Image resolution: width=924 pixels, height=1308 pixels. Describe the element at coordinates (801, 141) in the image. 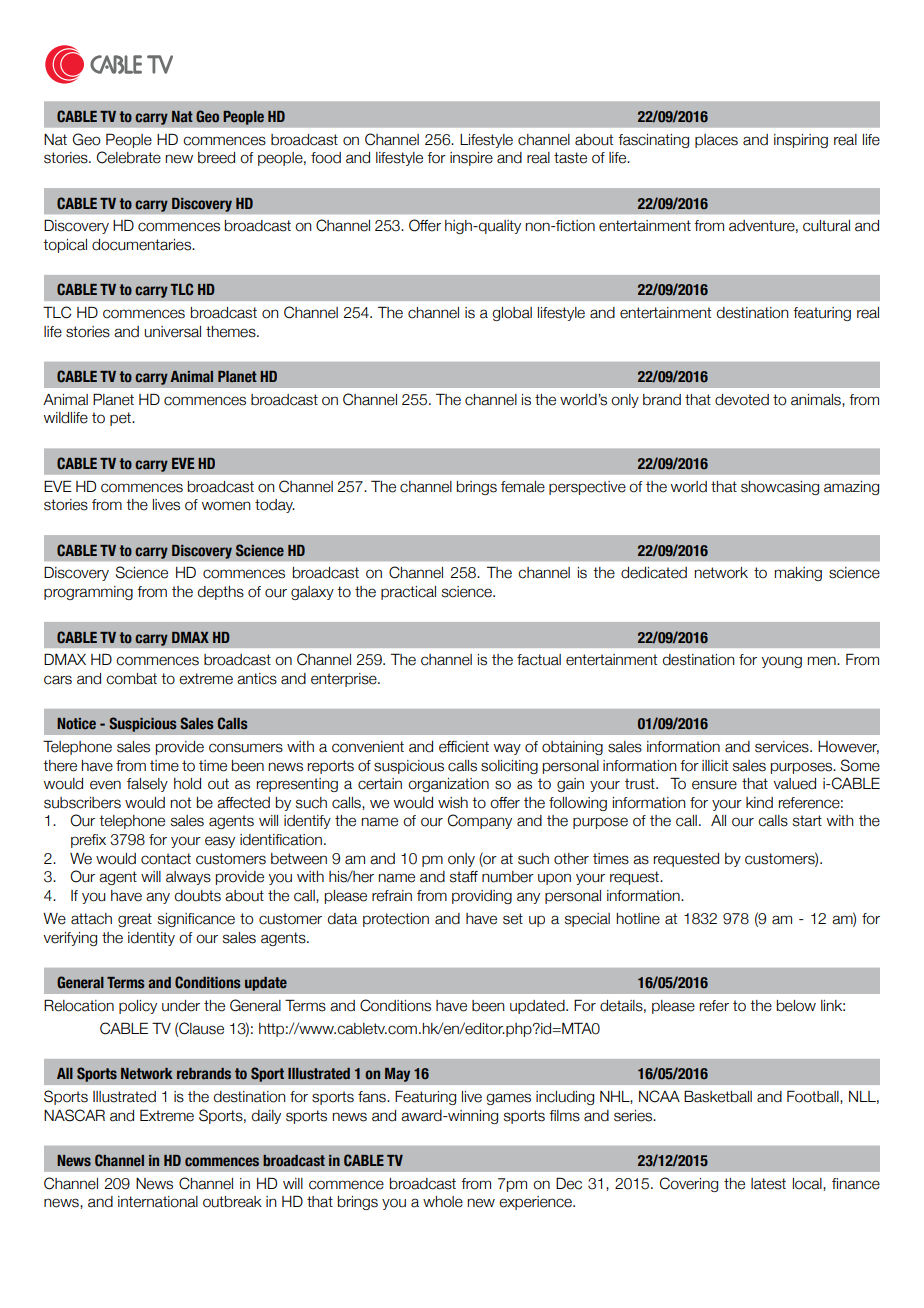

I see `inspiring` at that location.
